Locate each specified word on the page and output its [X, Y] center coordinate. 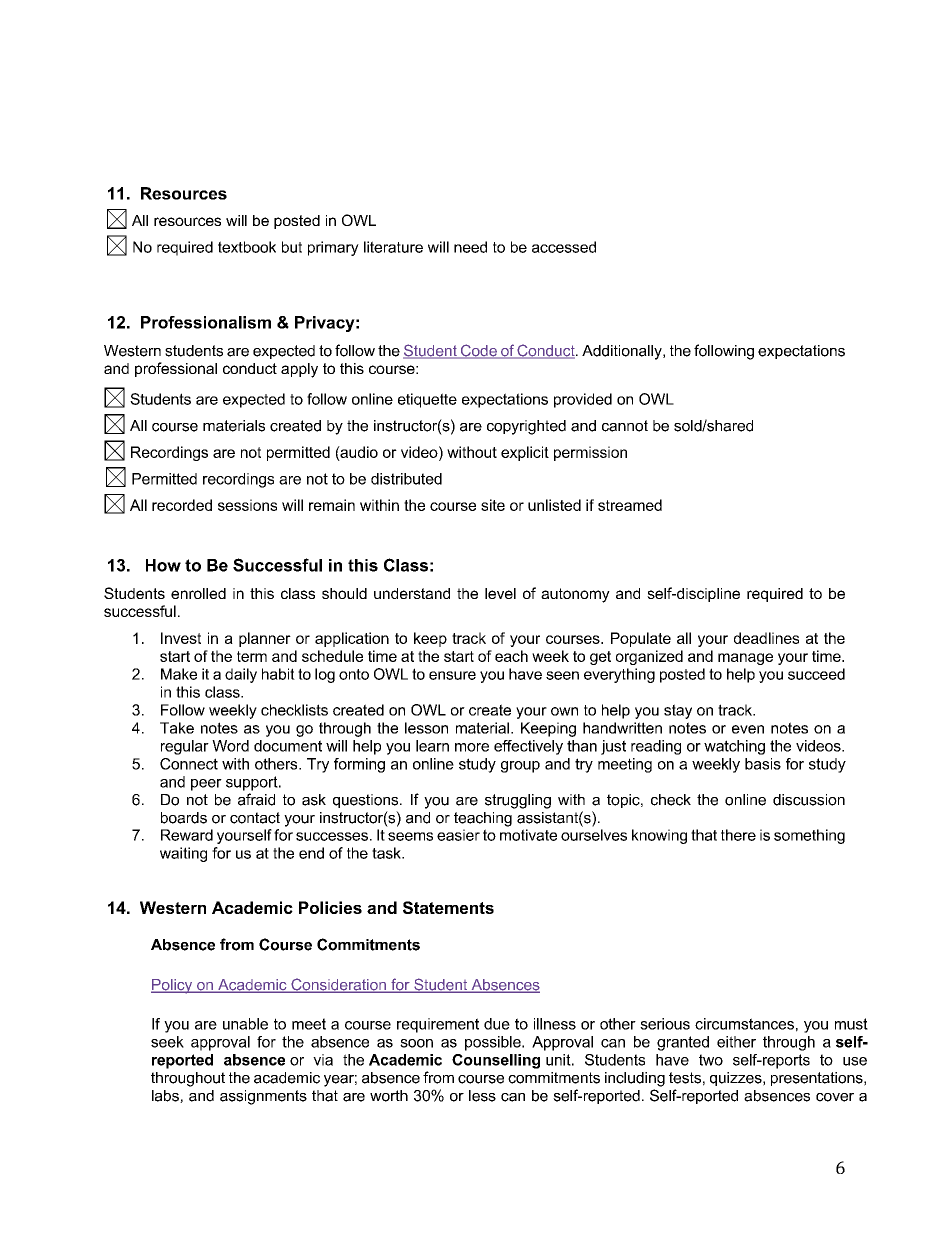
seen [562, 675]
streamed [630, 505]
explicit [525, 453]
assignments [263, 1097]
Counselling [496, 1061]
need [470, 247]
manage [745, 659]
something [809, 836]
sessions [247, 505]
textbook [247, 247]
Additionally [623, 352]
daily [241, 675]
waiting [183, 854]
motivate [528, 835]
